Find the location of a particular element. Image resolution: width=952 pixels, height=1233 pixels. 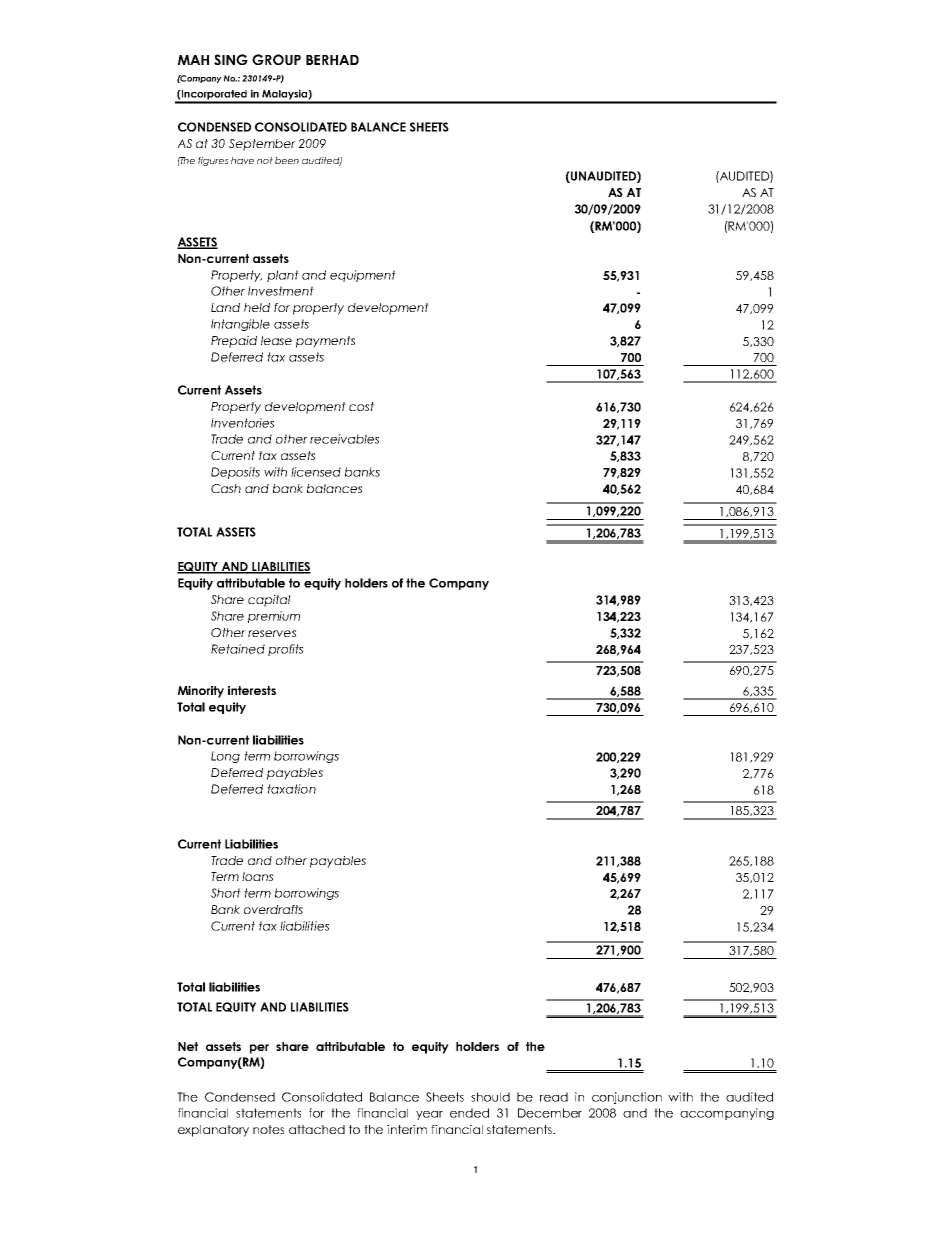

SING is located at coordinates (231, 59).
